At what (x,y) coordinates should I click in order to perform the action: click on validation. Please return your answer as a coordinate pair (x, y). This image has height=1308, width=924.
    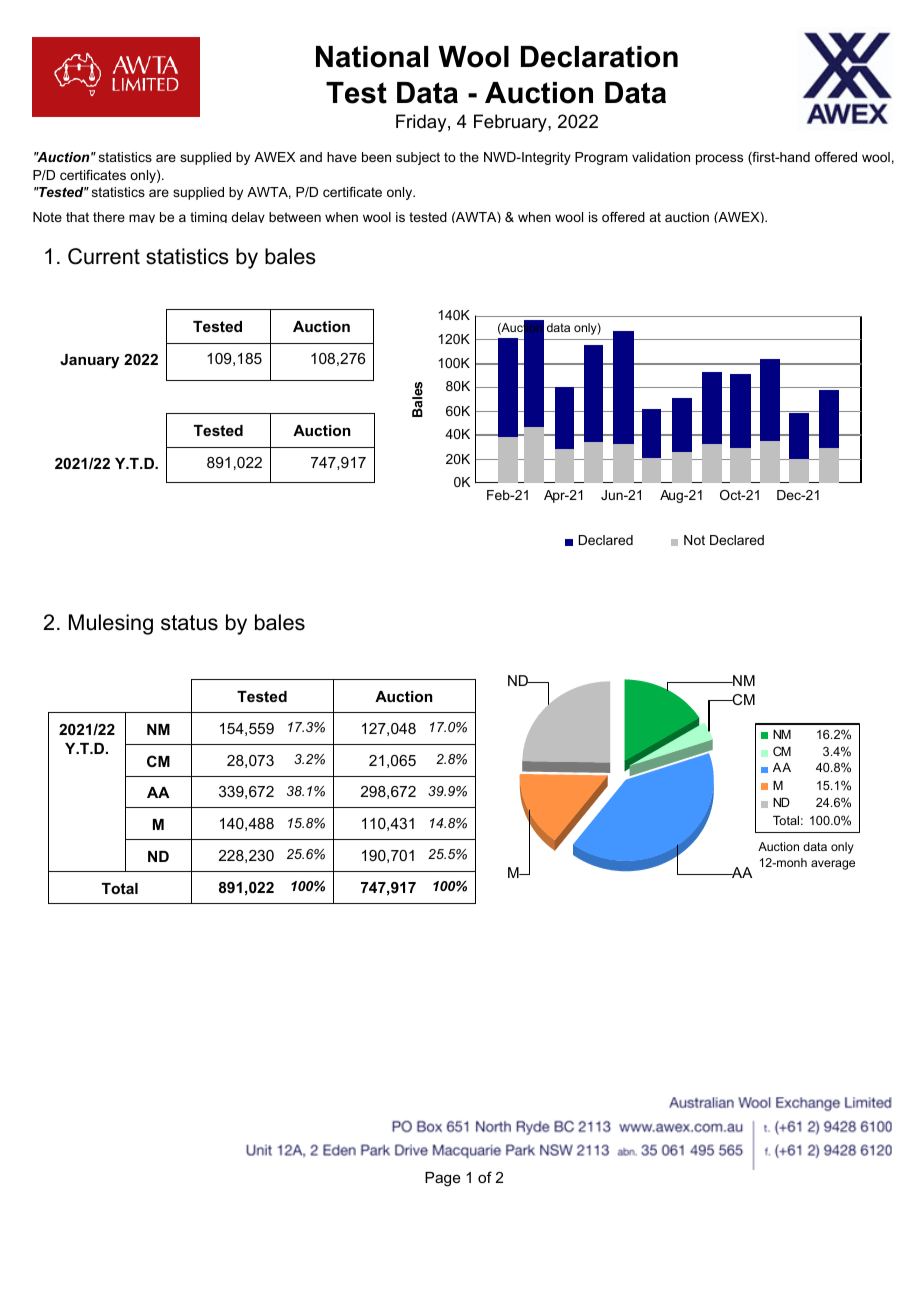
    Looking at the image, I should click on (661, 157).
